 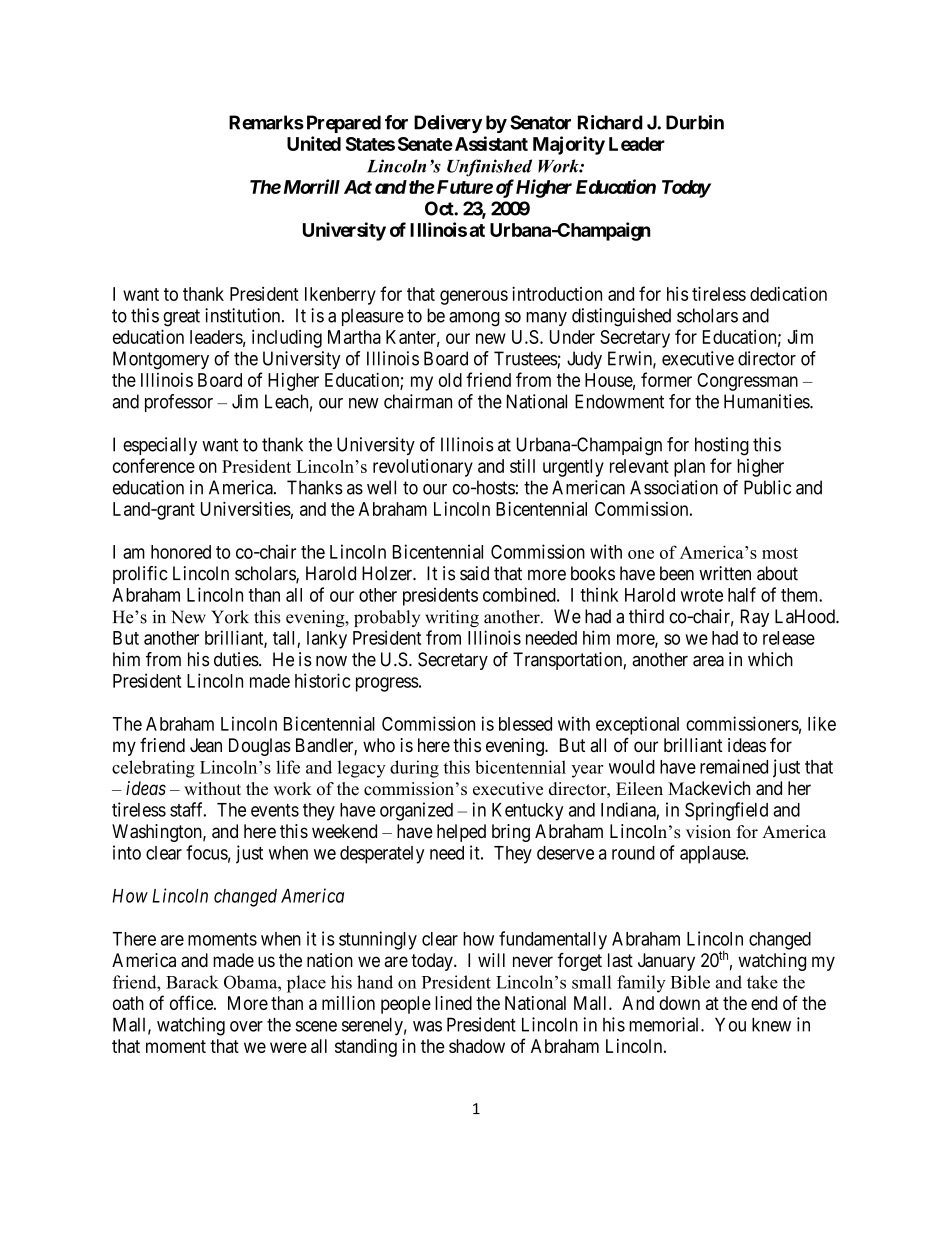 I want to click on Assistant, so click(x=490, y=143).
